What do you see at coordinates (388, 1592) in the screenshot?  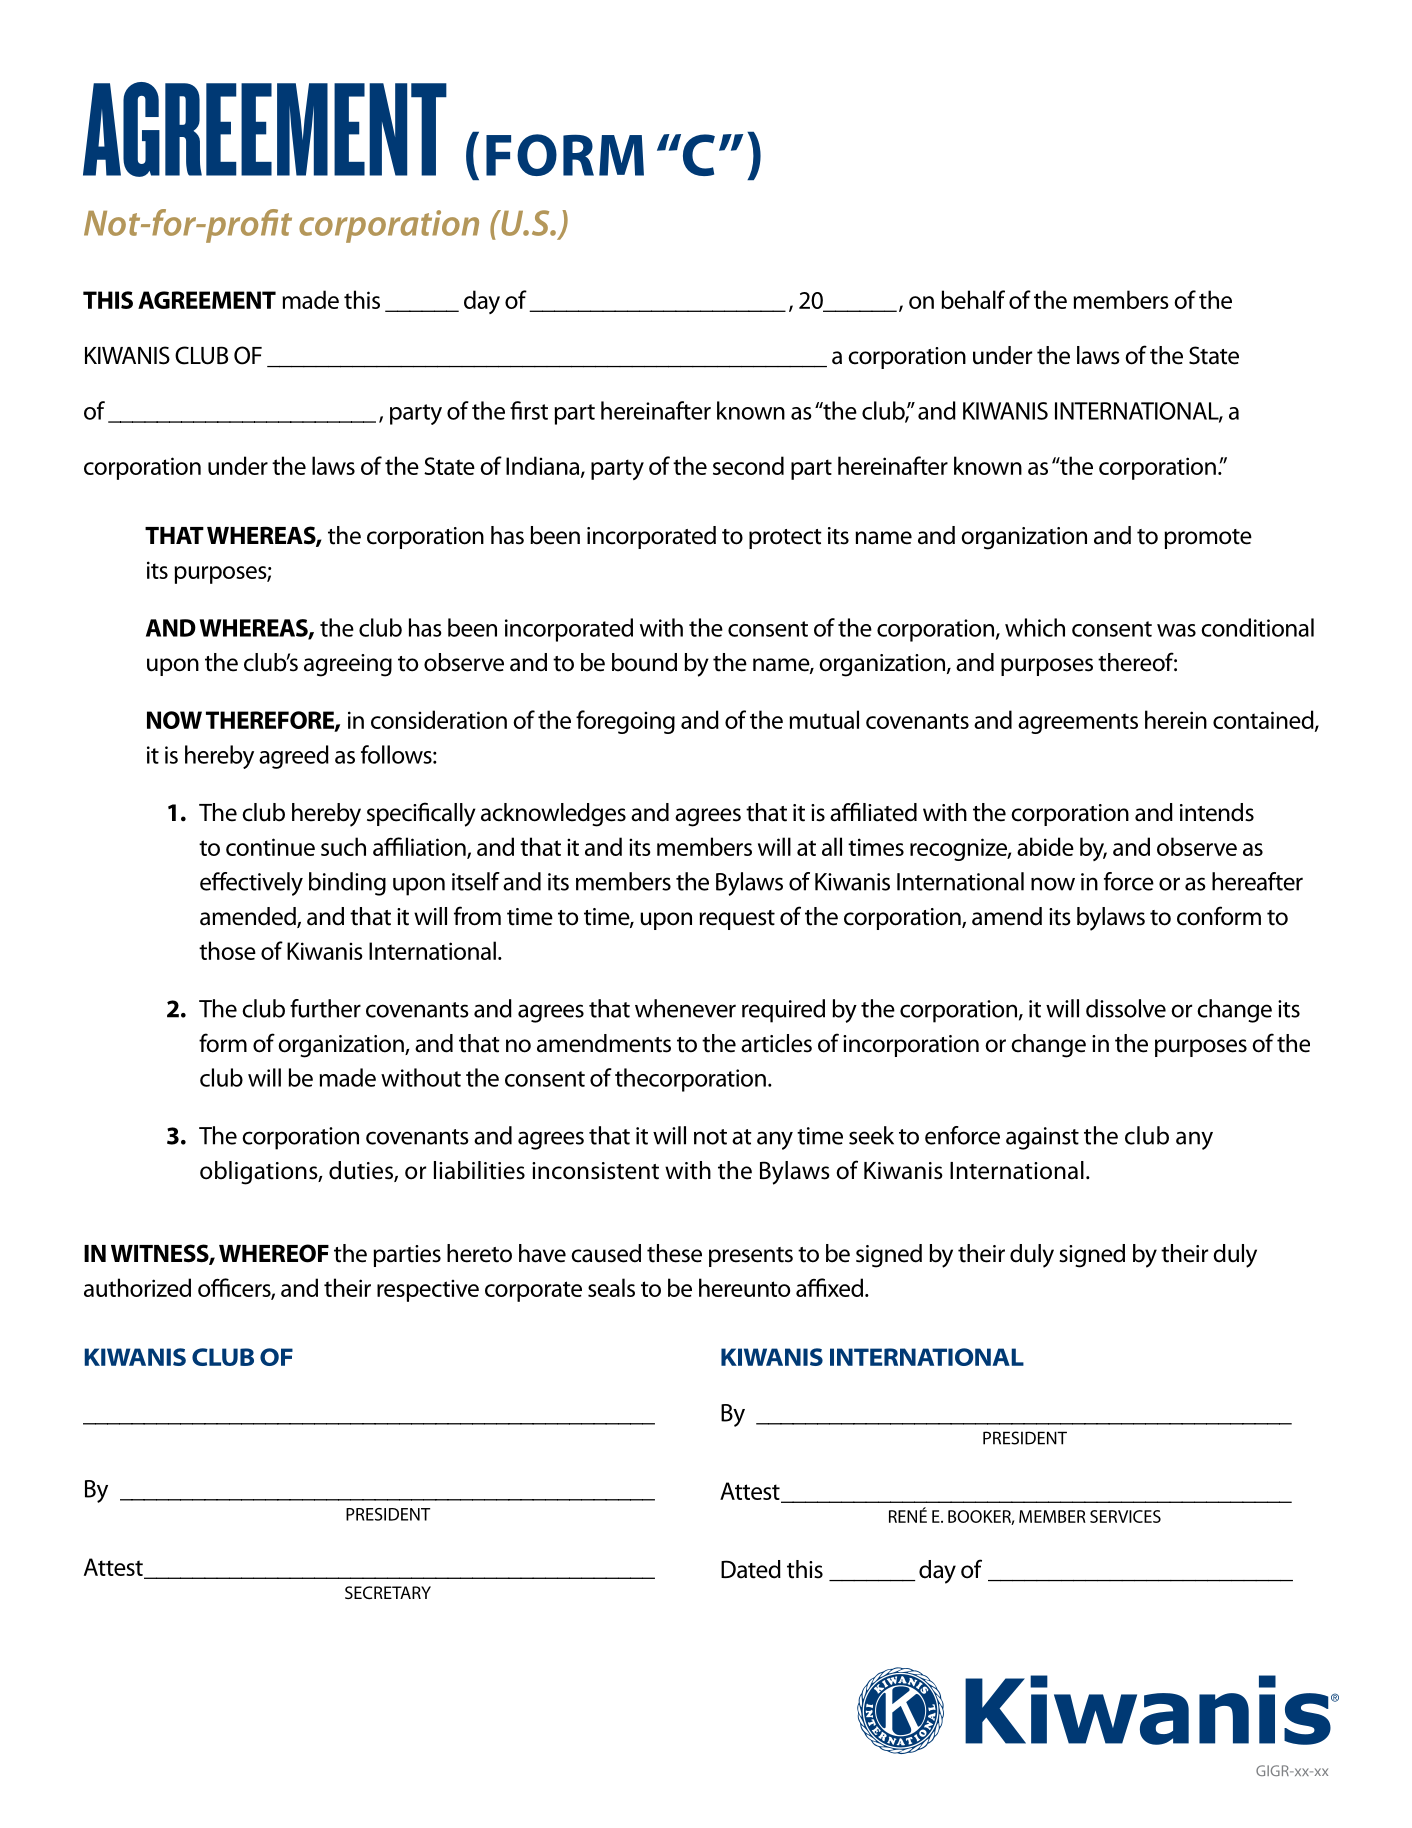 I see `SECRETARY` at bounding box center [388, 1592].
